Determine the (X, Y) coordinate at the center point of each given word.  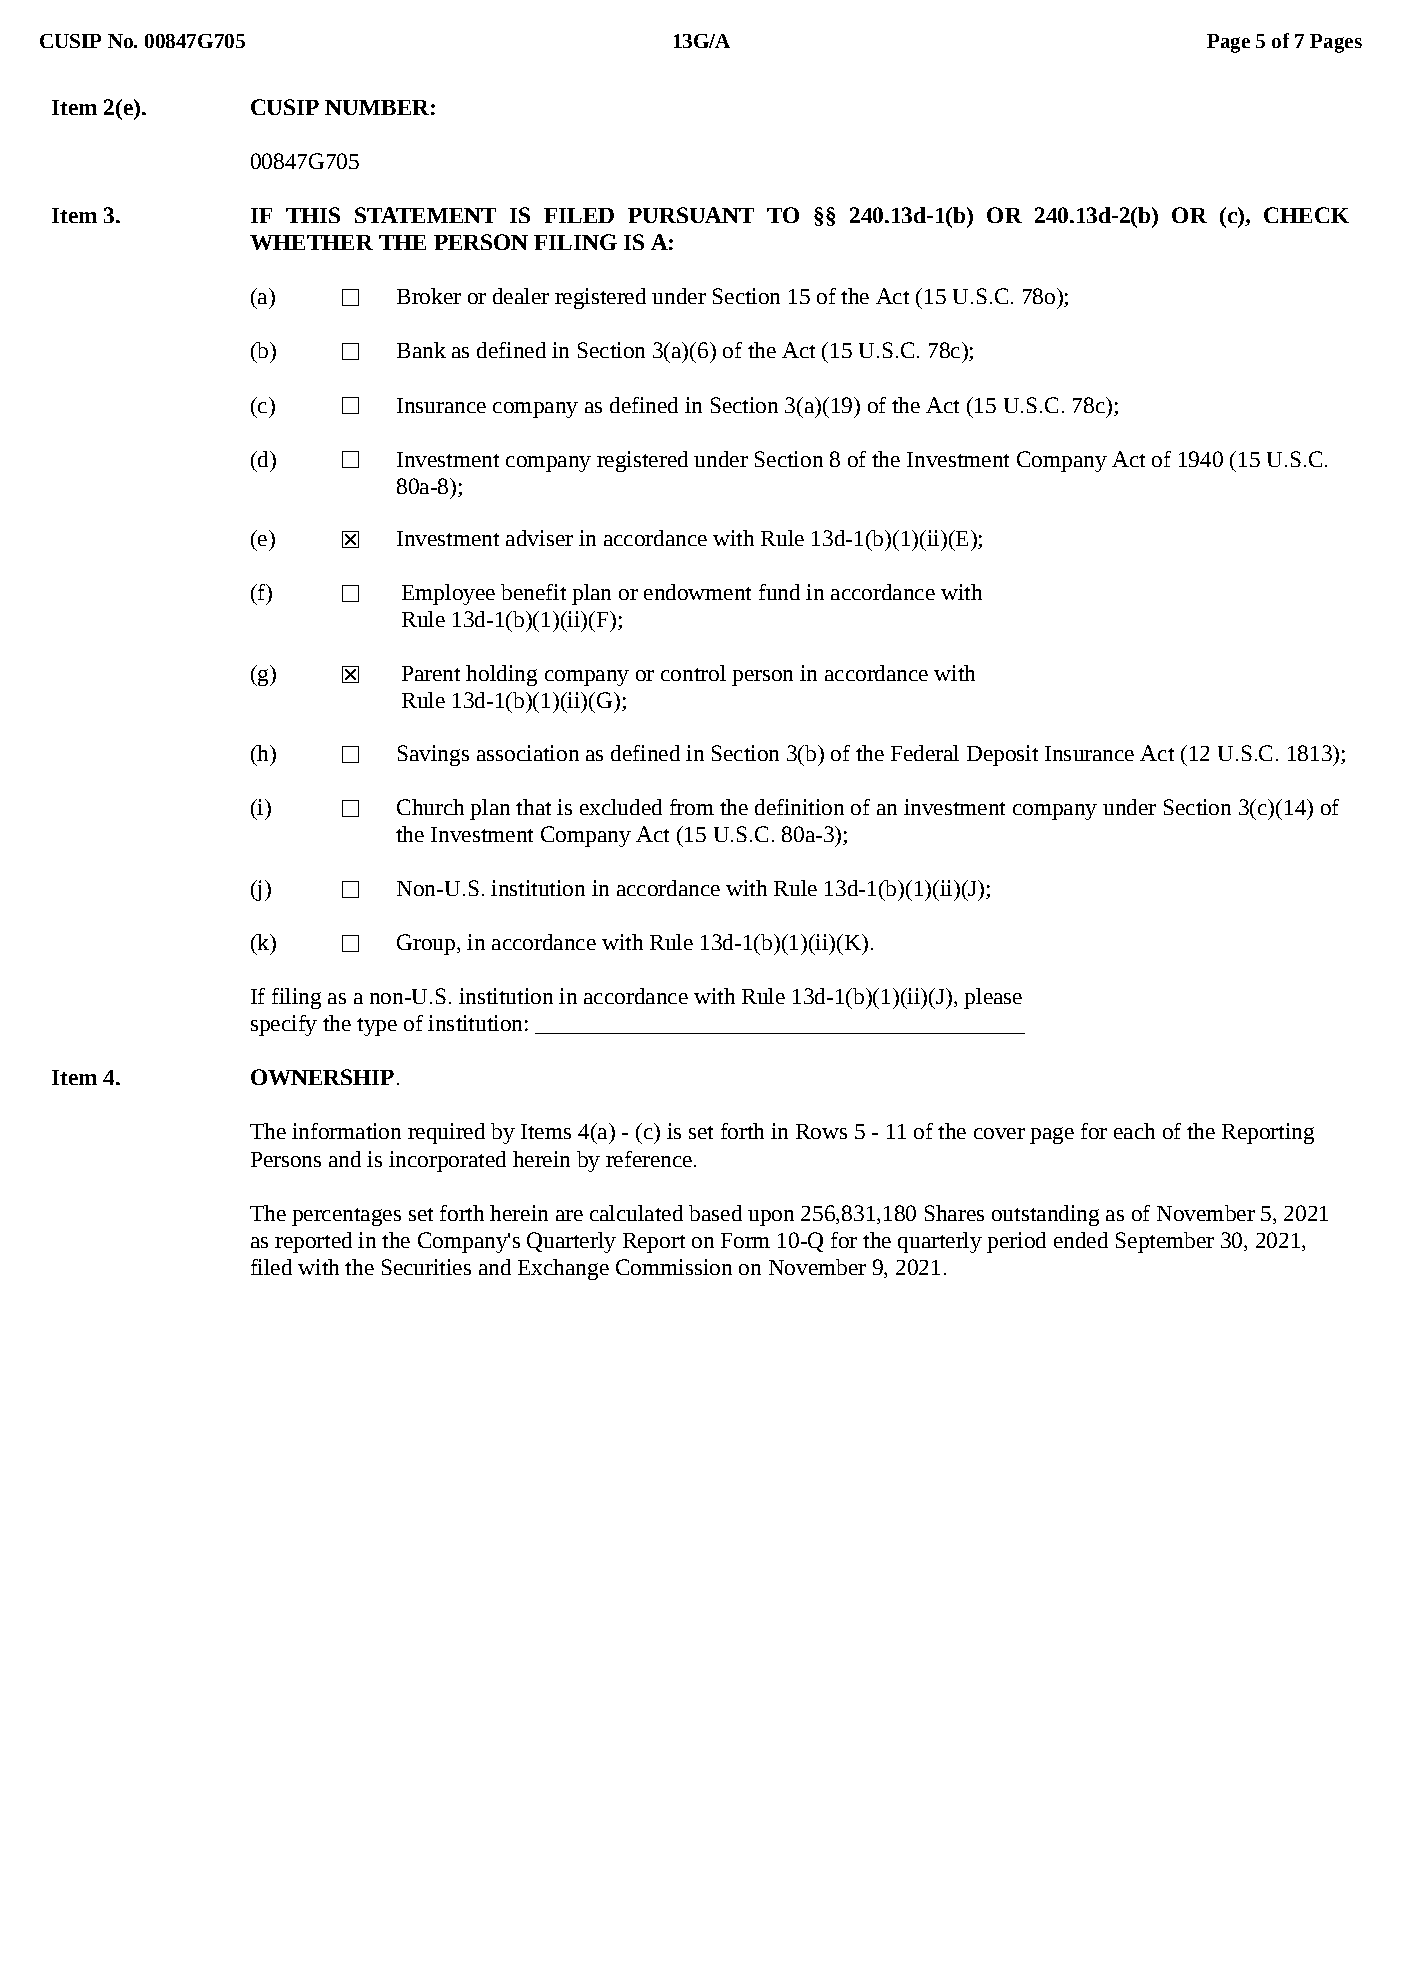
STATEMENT (425, 215)
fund (779, 592)
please (993, 998)
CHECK (1306, 215)
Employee (448, 594)
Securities (426, 1267)
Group (426, 944)
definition (799, 807)
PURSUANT (691, 215)
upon (771, 1218)
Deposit (1002, 755)
